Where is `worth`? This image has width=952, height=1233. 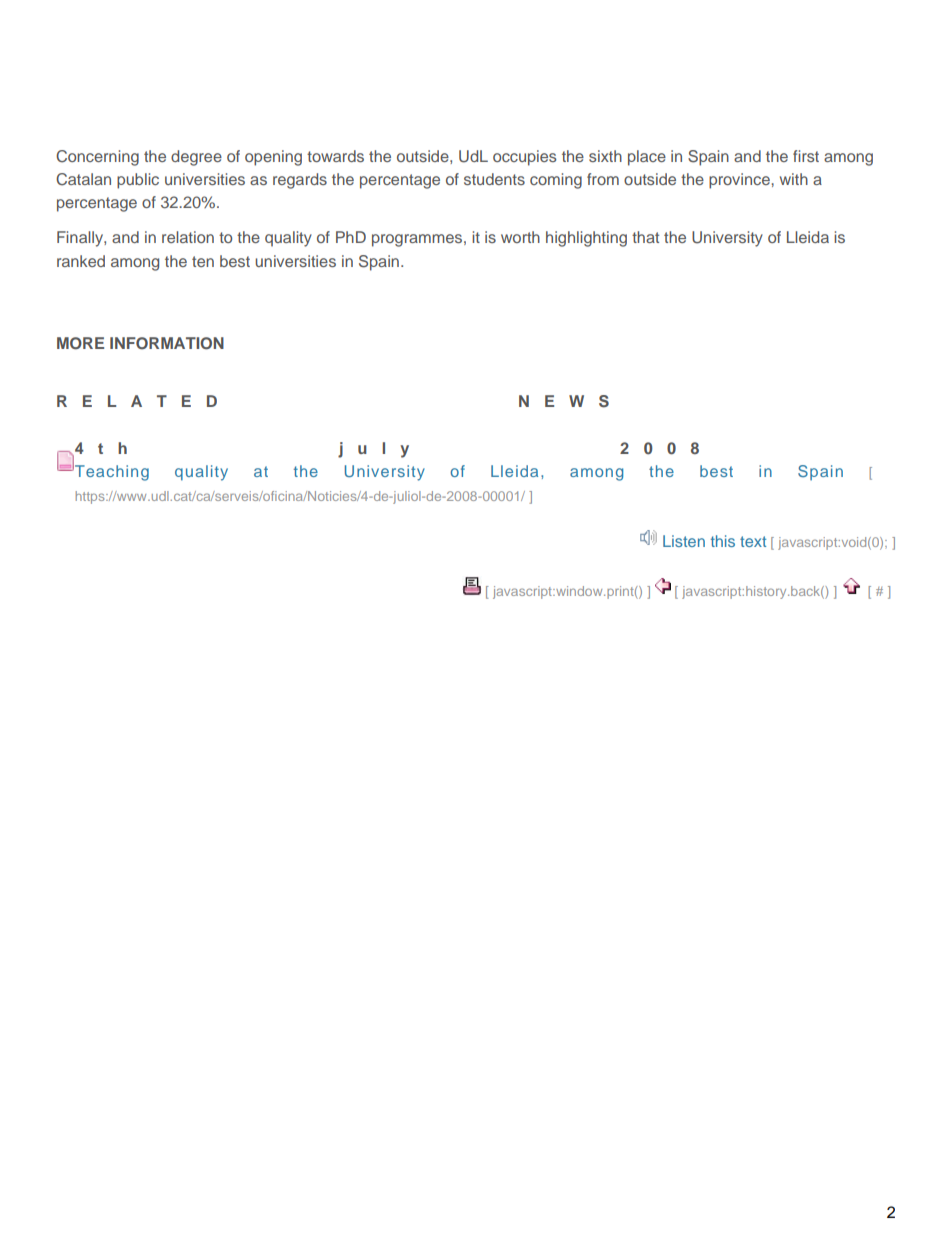
worth is located at coordinates (520, 237).
